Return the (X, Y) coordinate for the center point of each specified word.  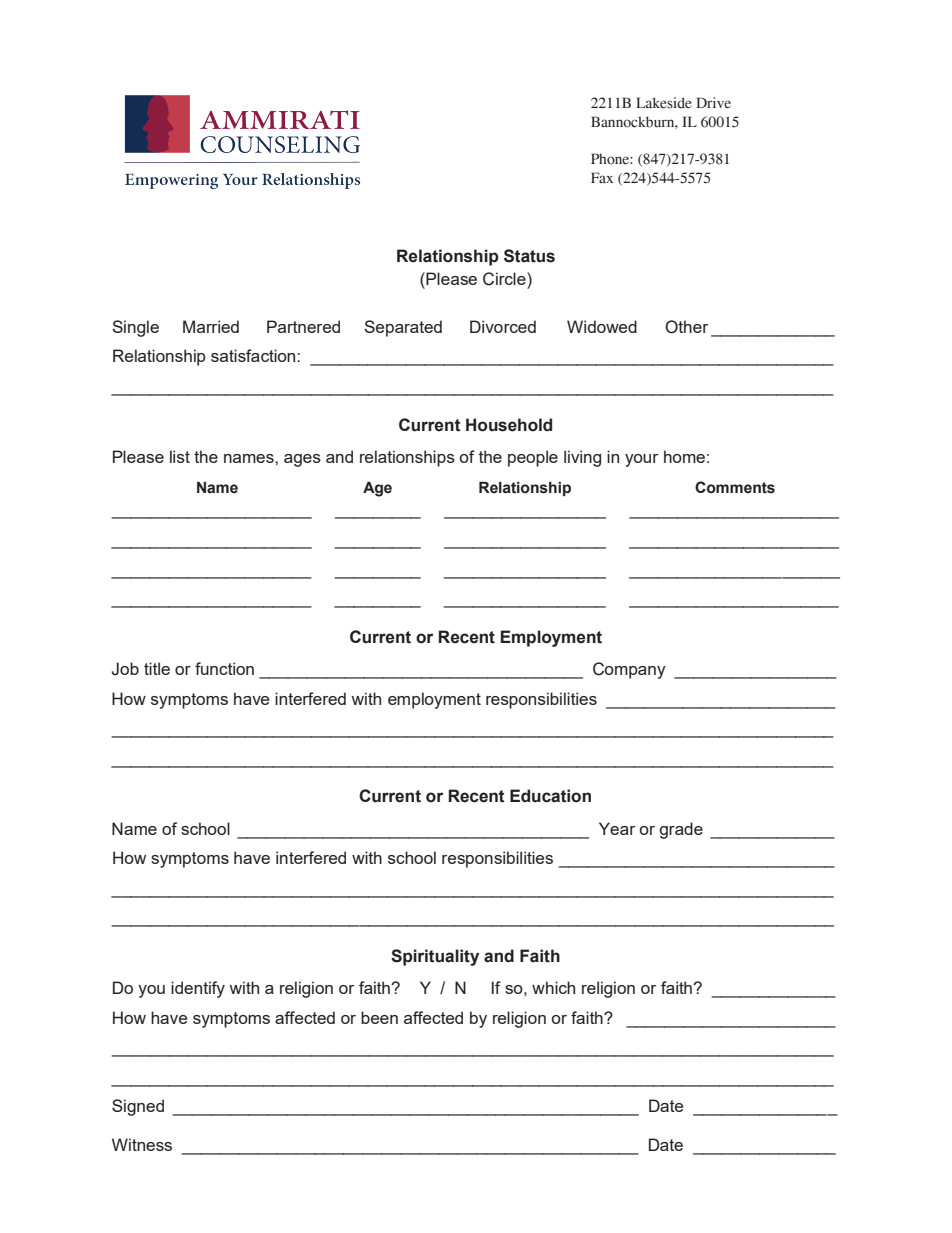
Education (550, 796)
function (224, 668)
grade (681, 830)
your (641, 460)
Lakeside (664, 103)
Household (509, 425)
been (379, 1017)
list (180, 456)
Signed (138, 1107)
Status (529, 256)
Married (211, 326)
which (553, 987)
